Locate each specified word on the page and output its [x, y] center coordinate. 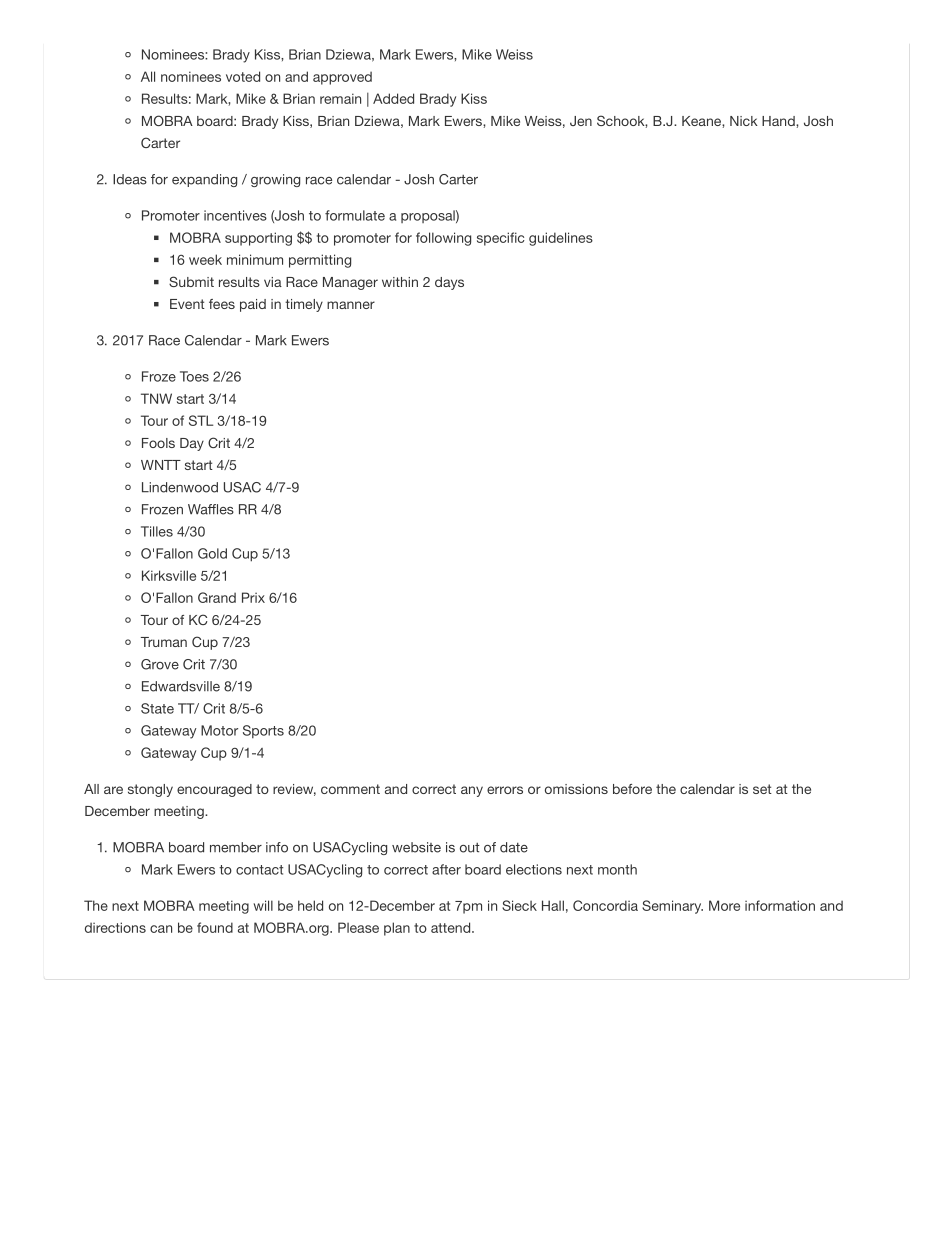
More [724, 905]
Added [393, 98]
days [449, 283]
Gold [212, 553]
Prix [253, 597]
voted [243, 76]
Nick [744, 121]
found [215, 927]
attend [452, 927]
